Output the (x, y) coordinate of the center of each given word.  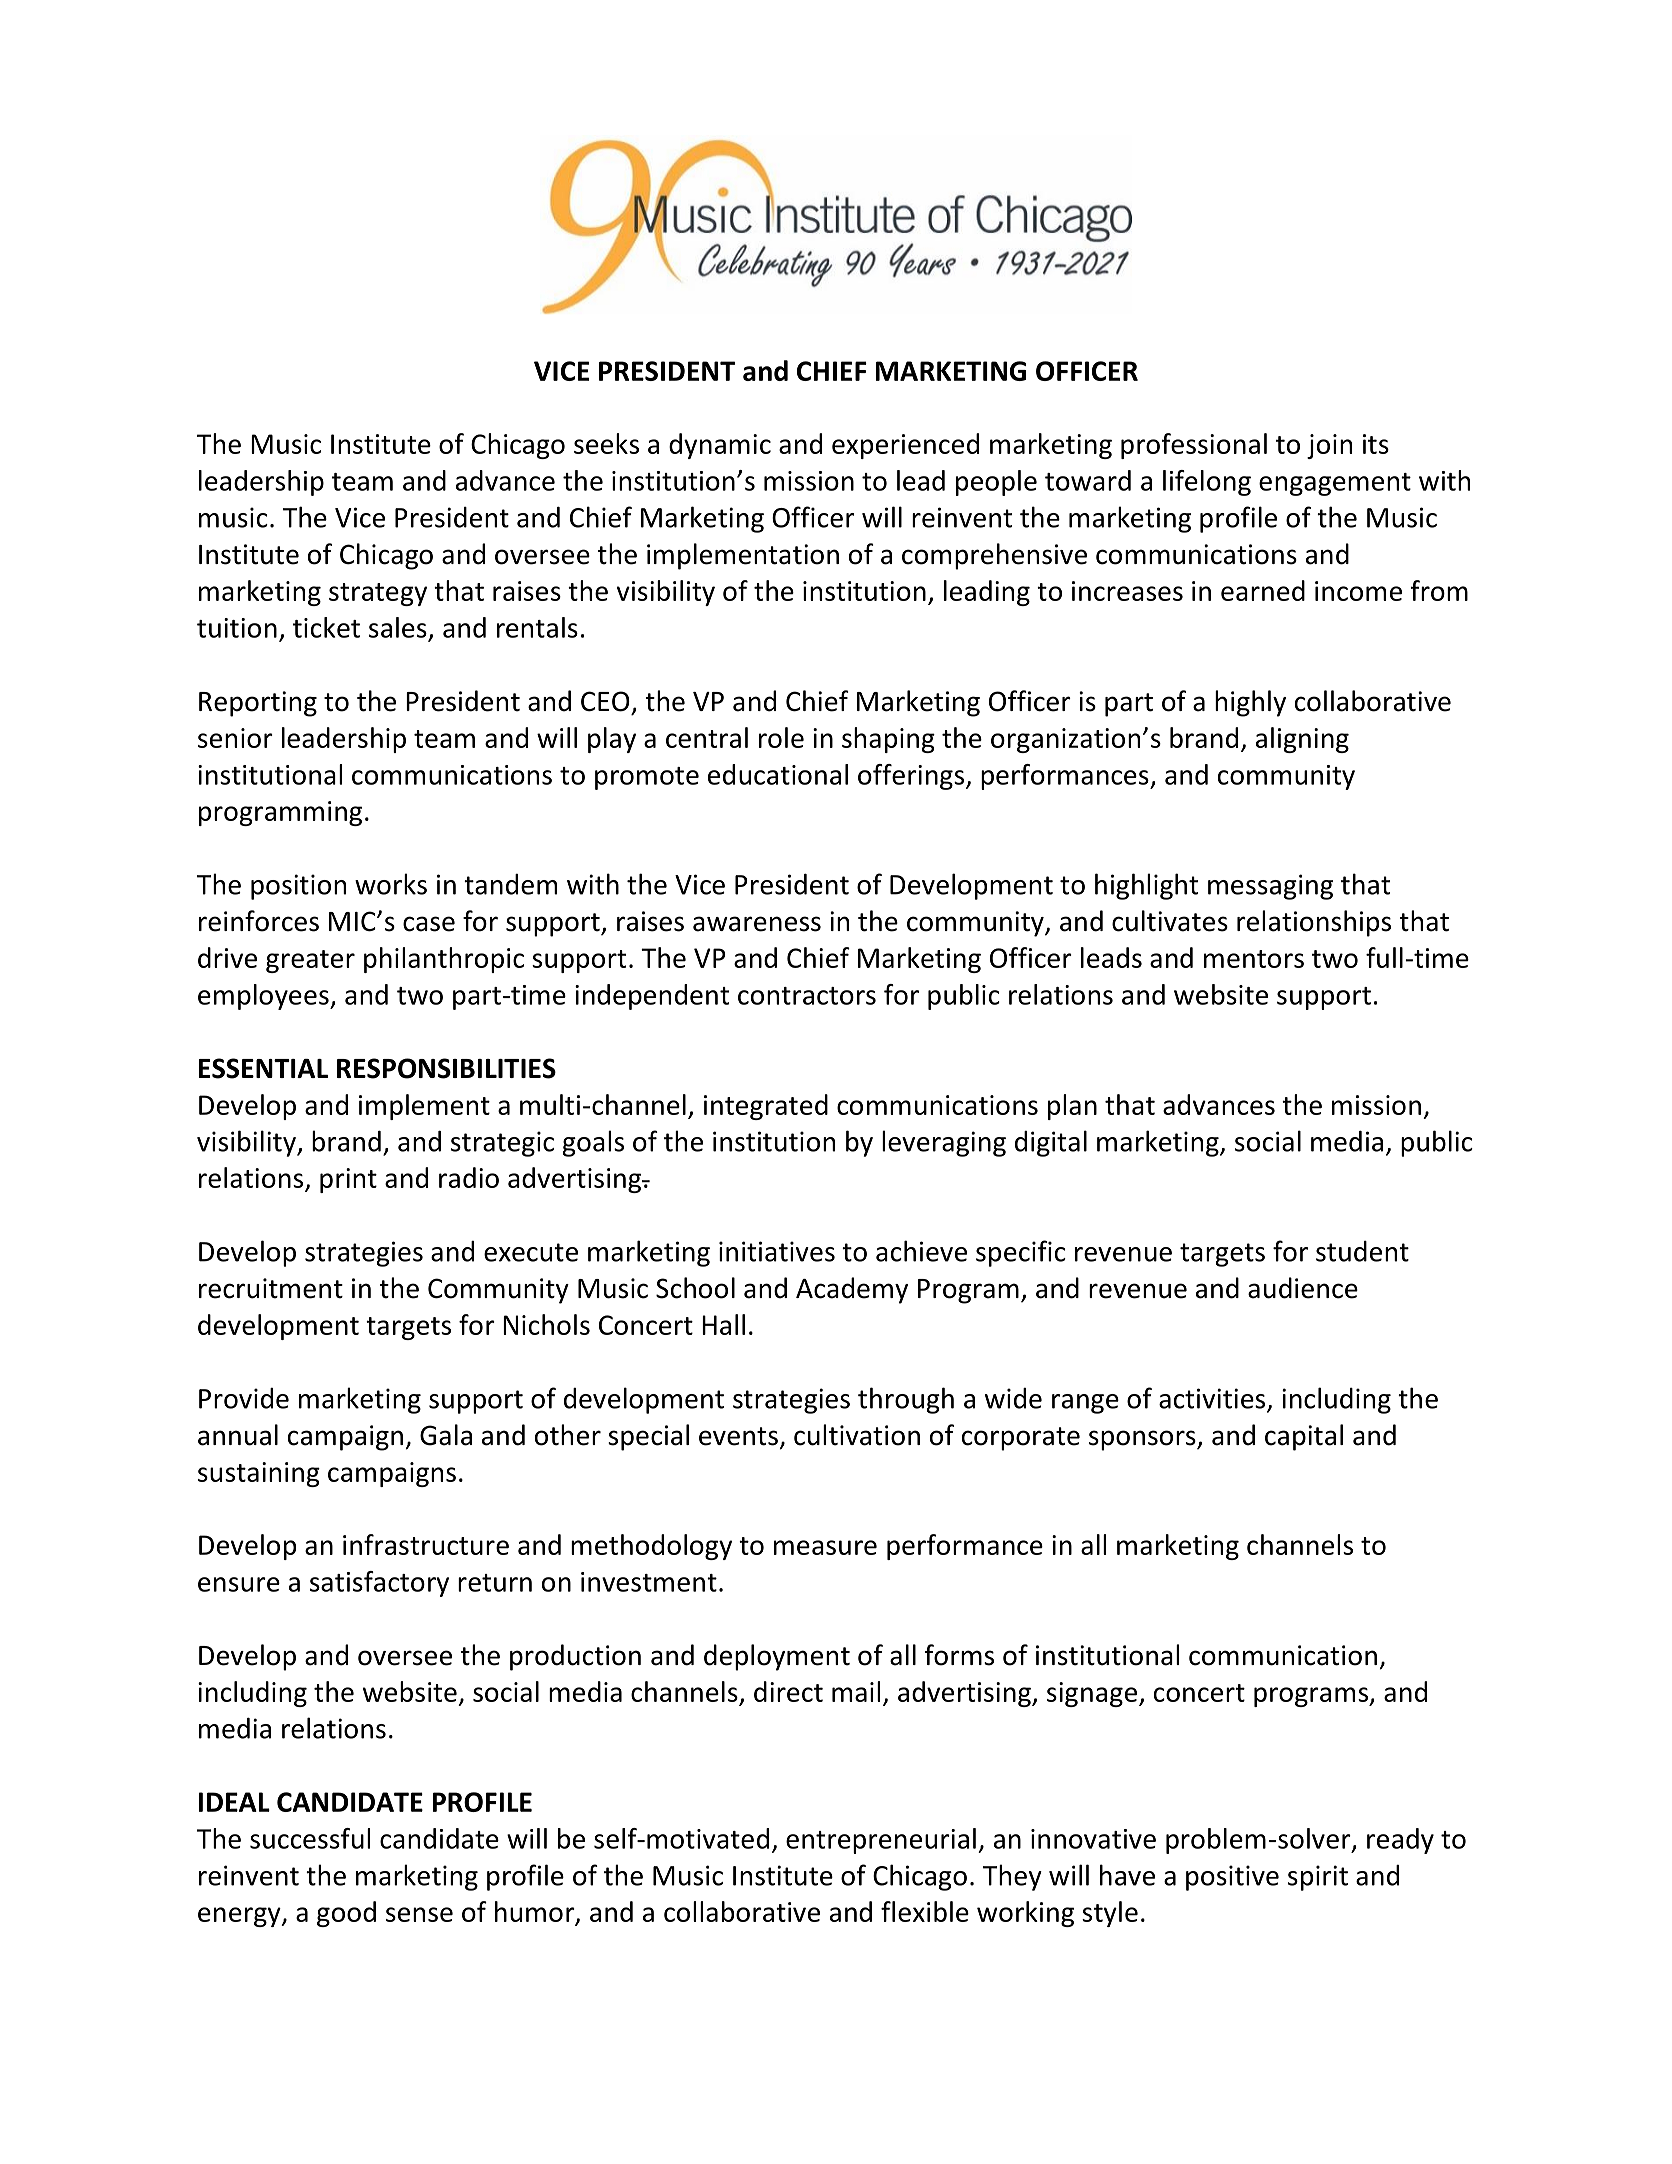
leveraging (944, 1143)
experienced (905, 446)
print (348, 1180)
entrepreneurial (881, 1841)
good (346, 1914)
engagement (1335, 484)
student (1362, 1251)
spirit (1318, 1878)
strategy (378, 594)
